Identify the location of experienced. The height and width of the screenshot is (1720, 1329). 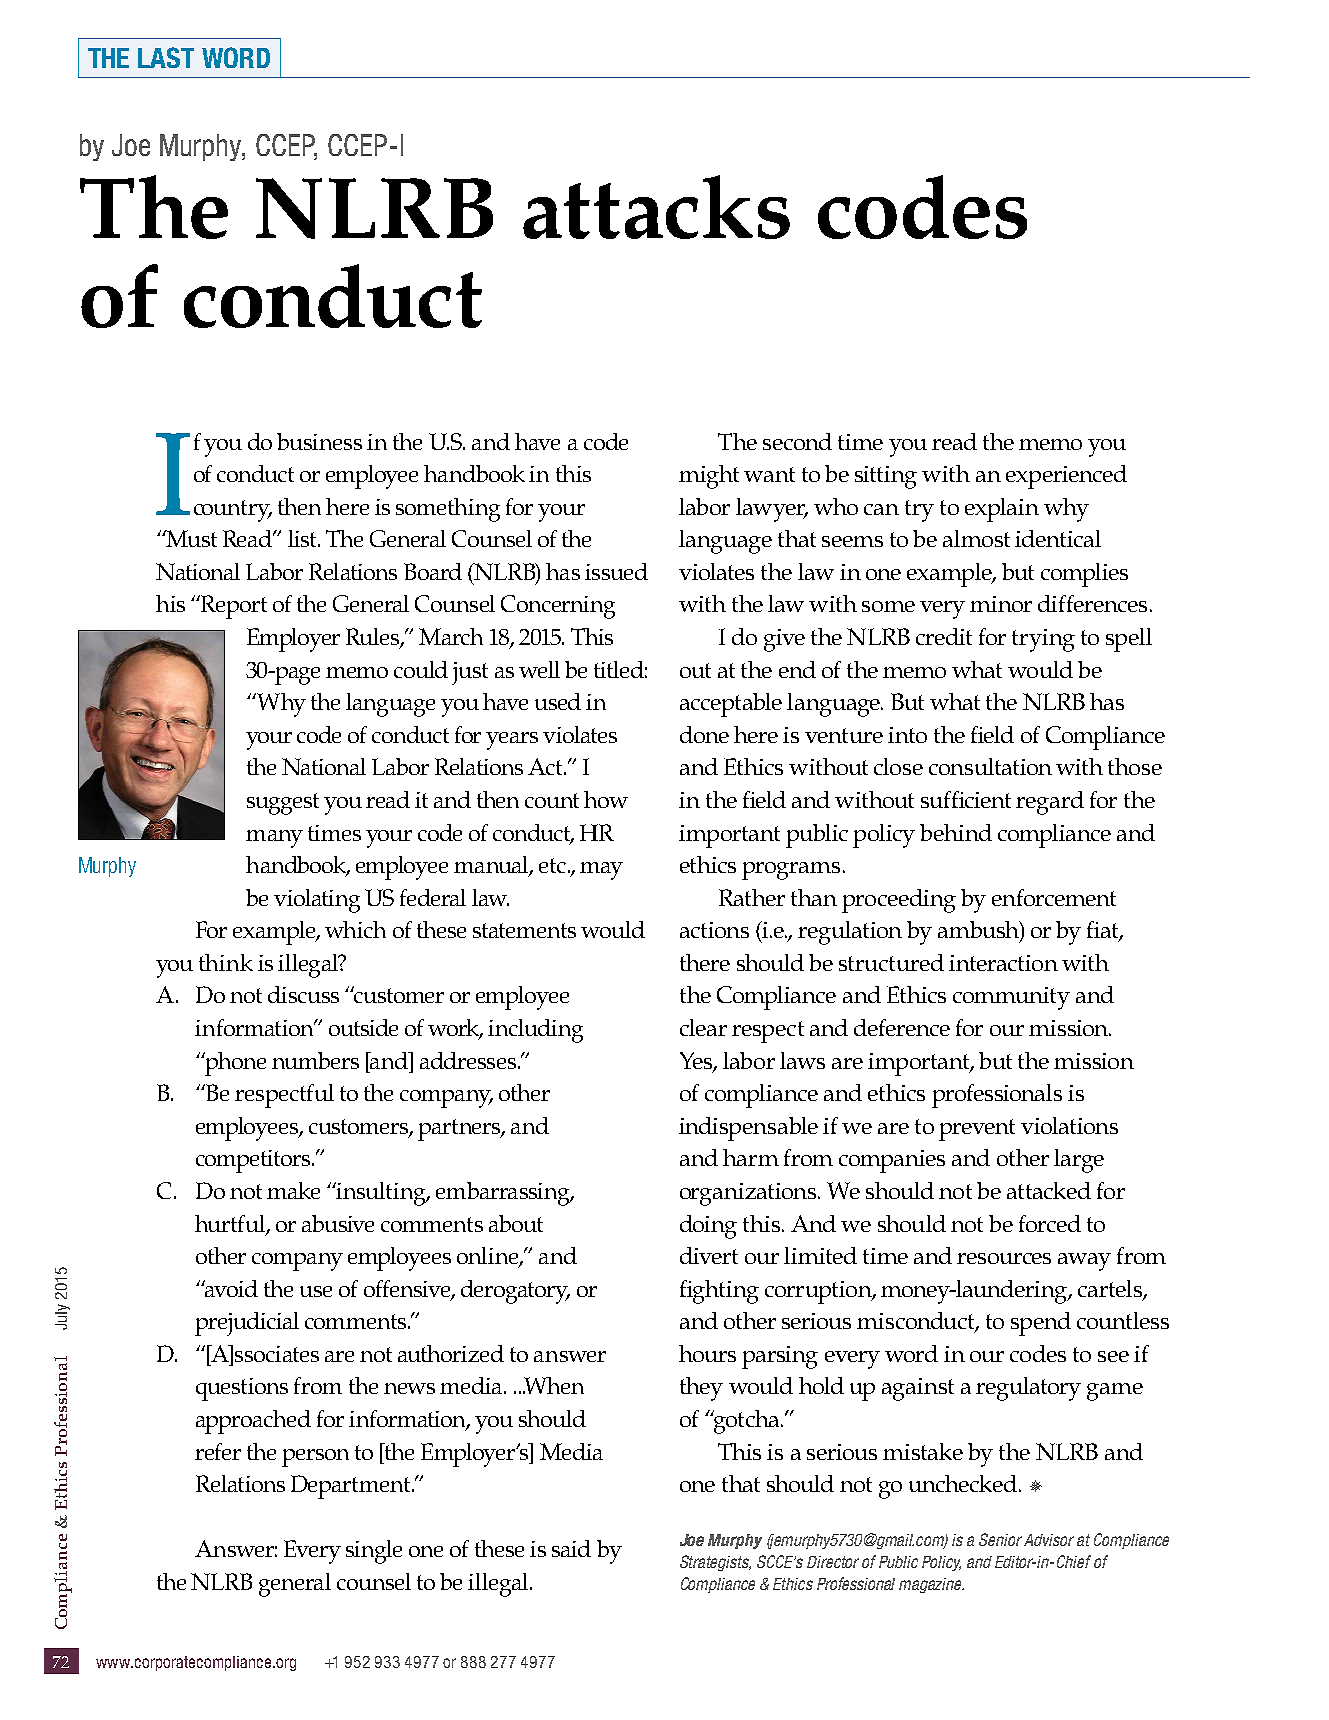
(1066, 477).
